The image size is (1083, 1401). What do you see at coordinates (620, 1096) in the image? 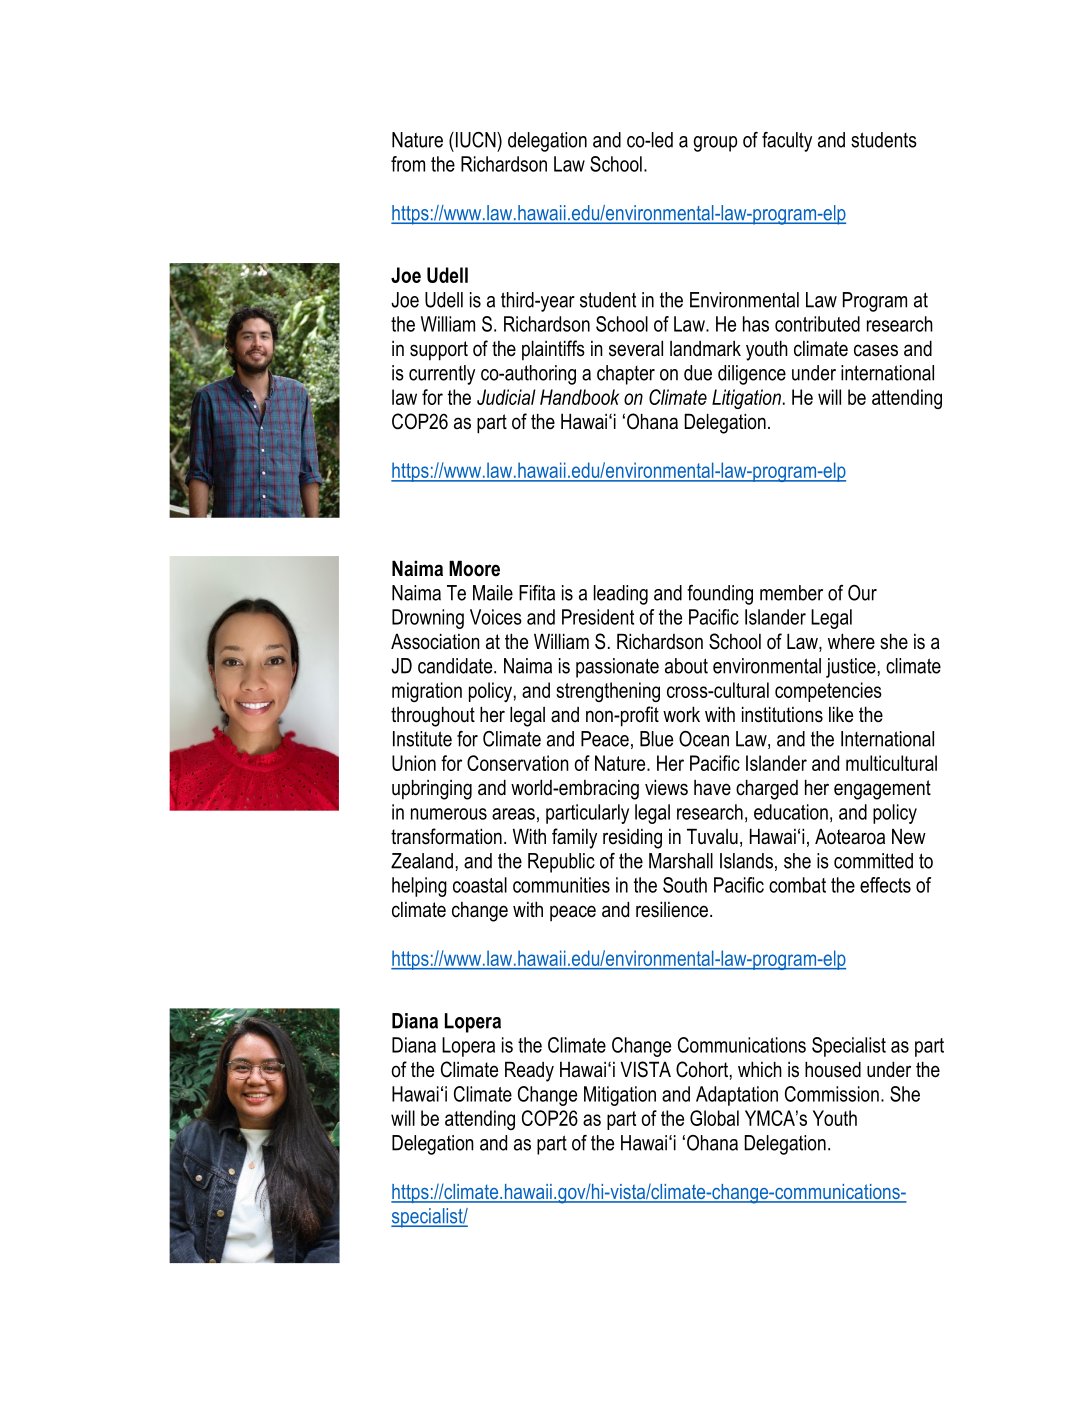
I see `Mitigation` at bounding box center [620, 1096].
